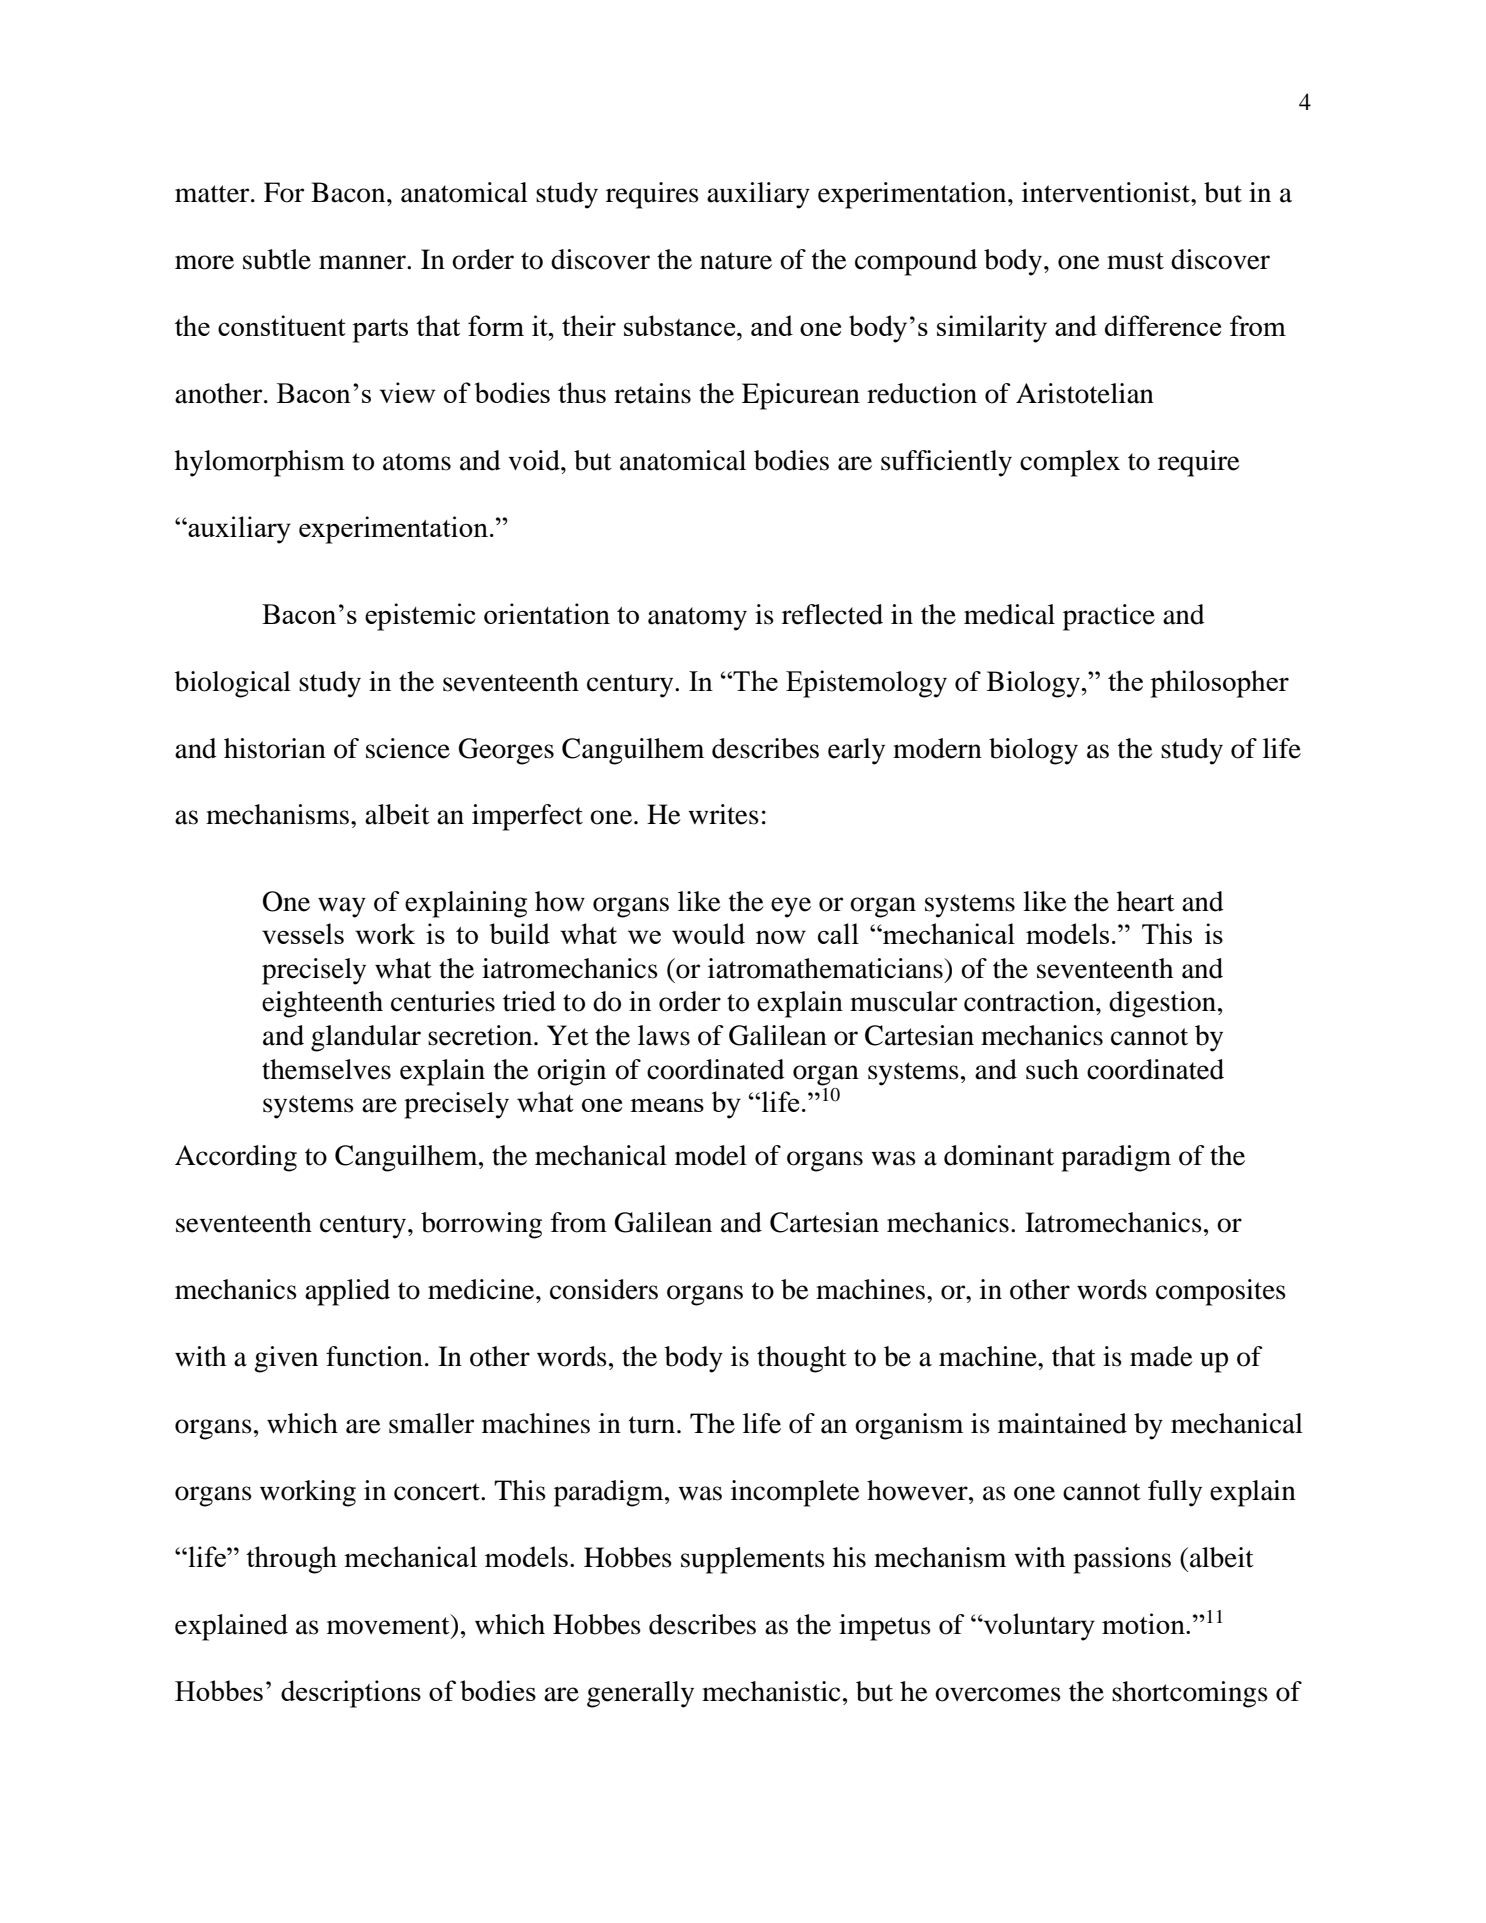  What do you see at coordinates (1190, 1694) in the screenshot?
I see `shortcomings` at bounding box center [1190, 1694].
